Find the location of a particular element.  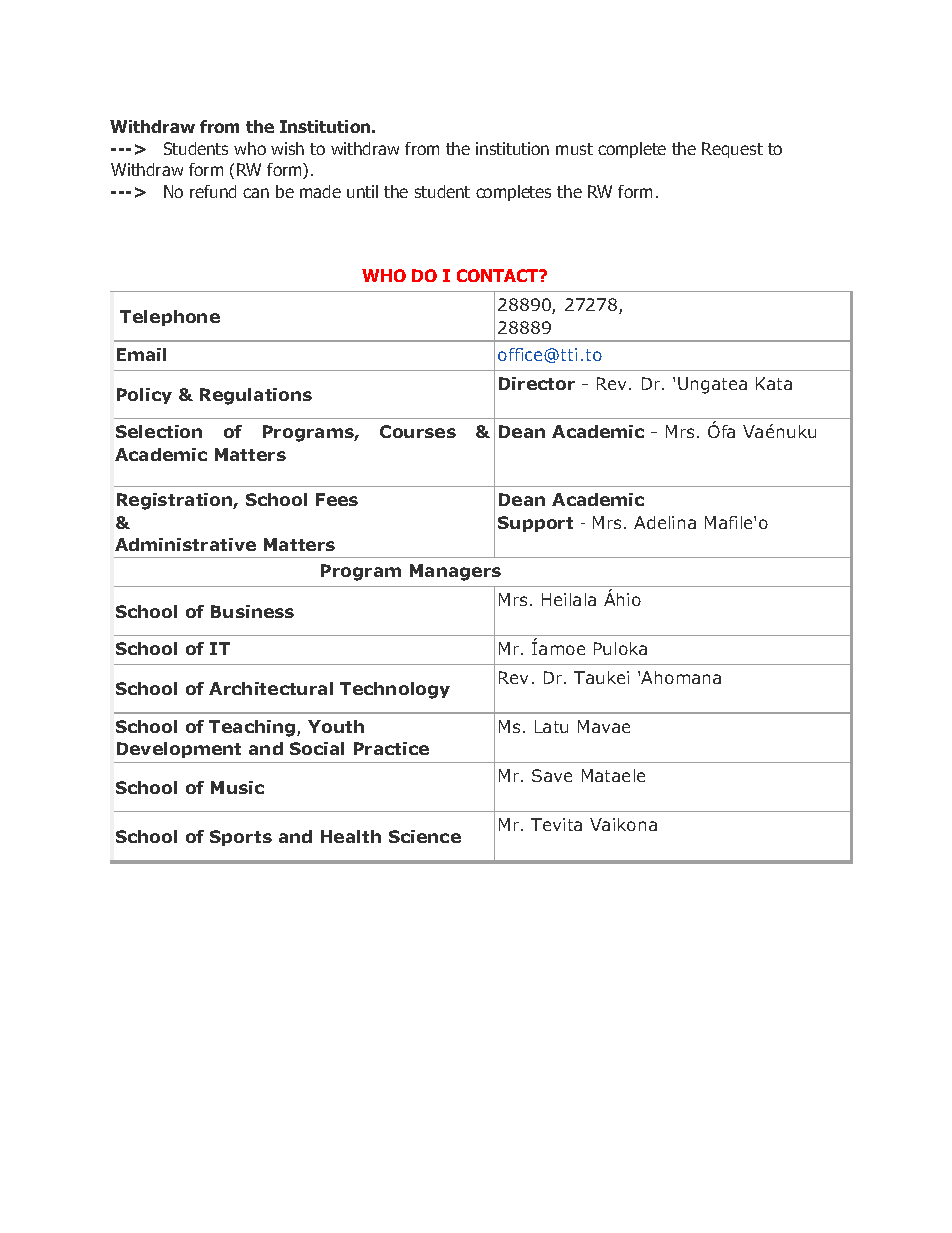

Courses is located at coordinates (418, 431).
